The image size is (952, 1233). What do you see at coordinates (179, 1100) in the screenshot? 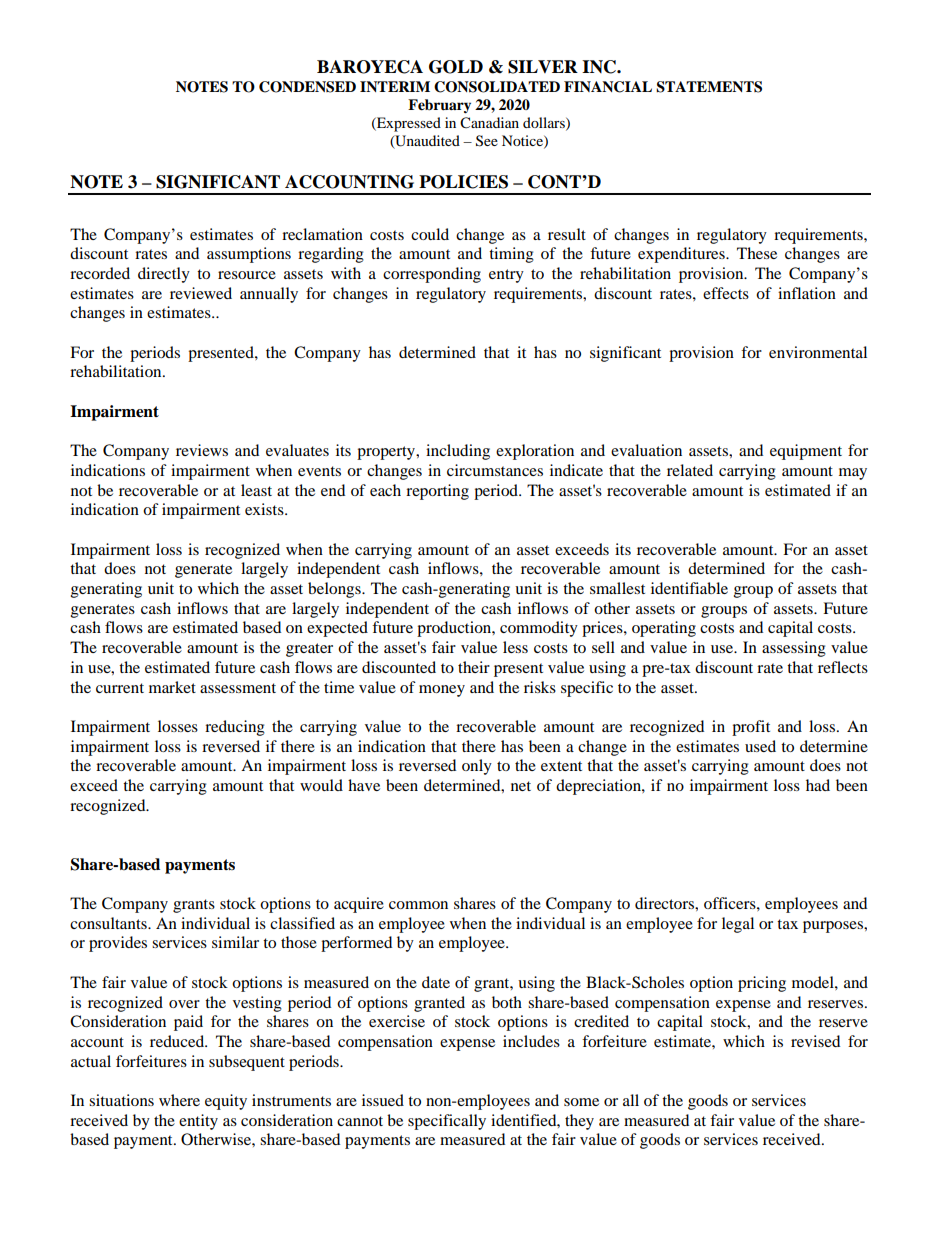
I see `where` at bounding box center [179, 1100].
